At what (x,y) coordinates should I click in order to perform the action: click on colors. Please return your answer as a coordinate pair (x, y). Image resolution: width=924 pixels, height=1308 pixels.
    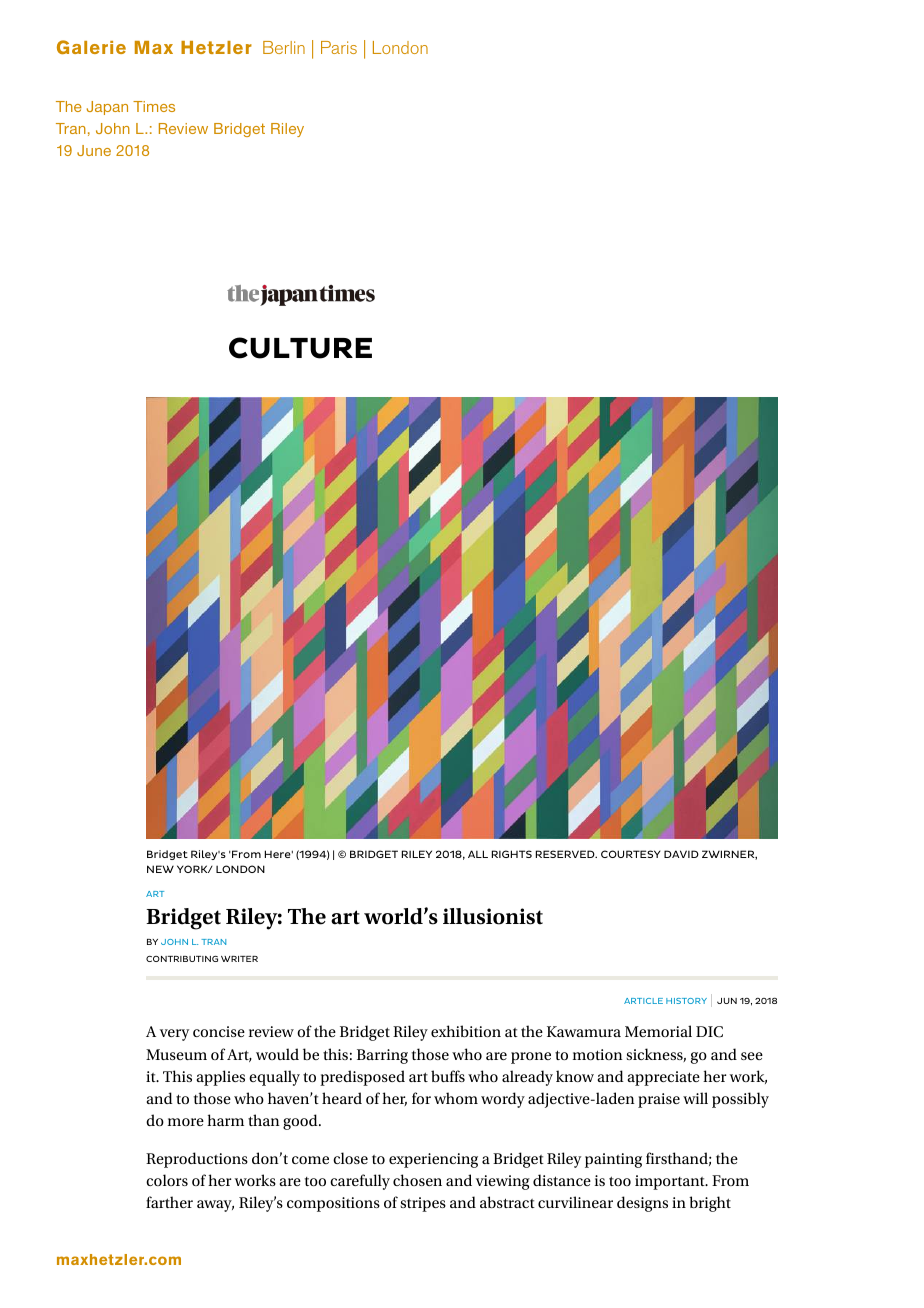
    Looking at the image, I should click on (167, 1180).
